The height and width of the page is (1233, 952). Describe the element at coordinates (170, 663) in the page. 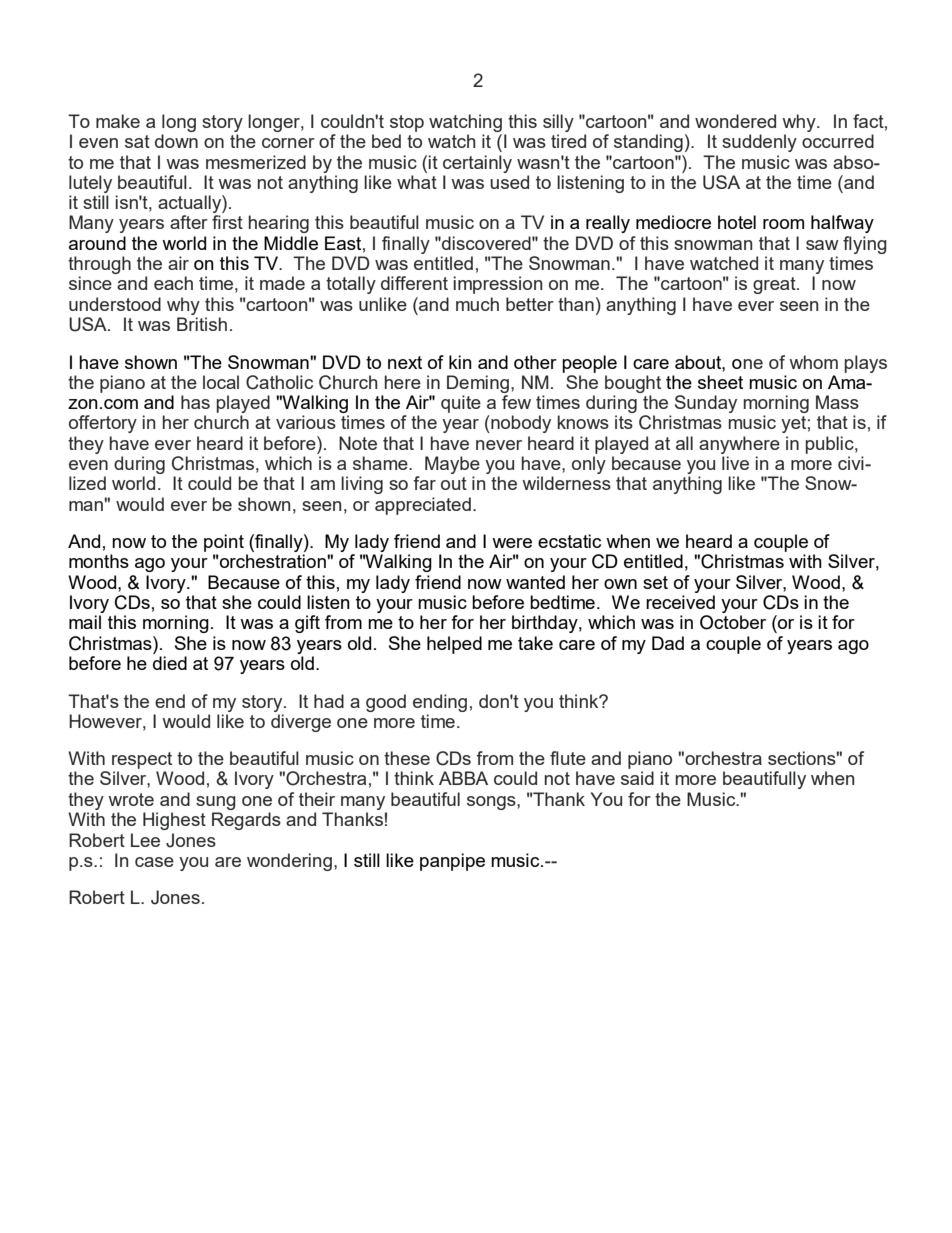

I see `died` at that location.
